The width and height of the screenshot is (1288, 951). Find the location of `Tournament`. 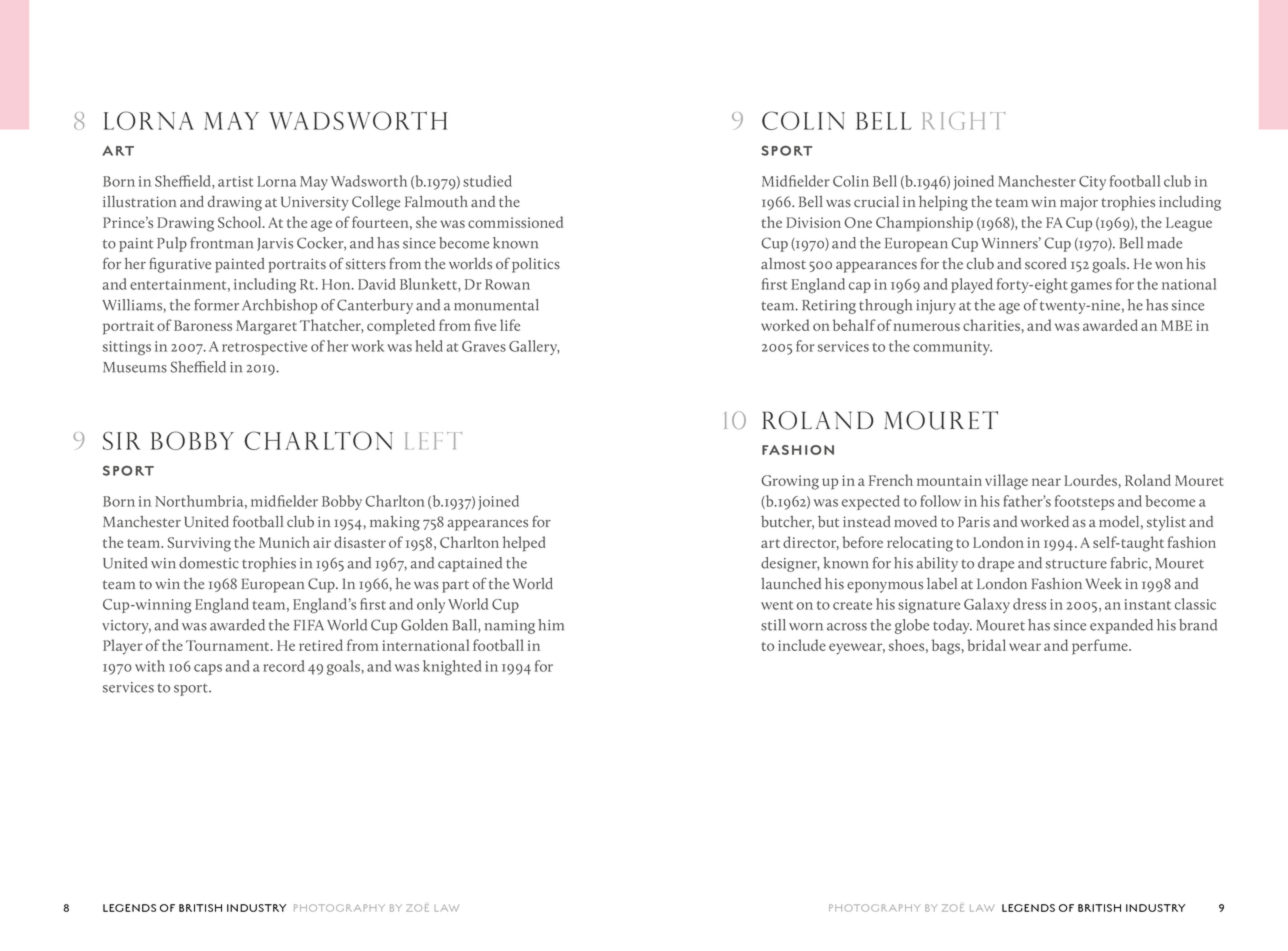

Tournament is located at coordinates (229, 645).
